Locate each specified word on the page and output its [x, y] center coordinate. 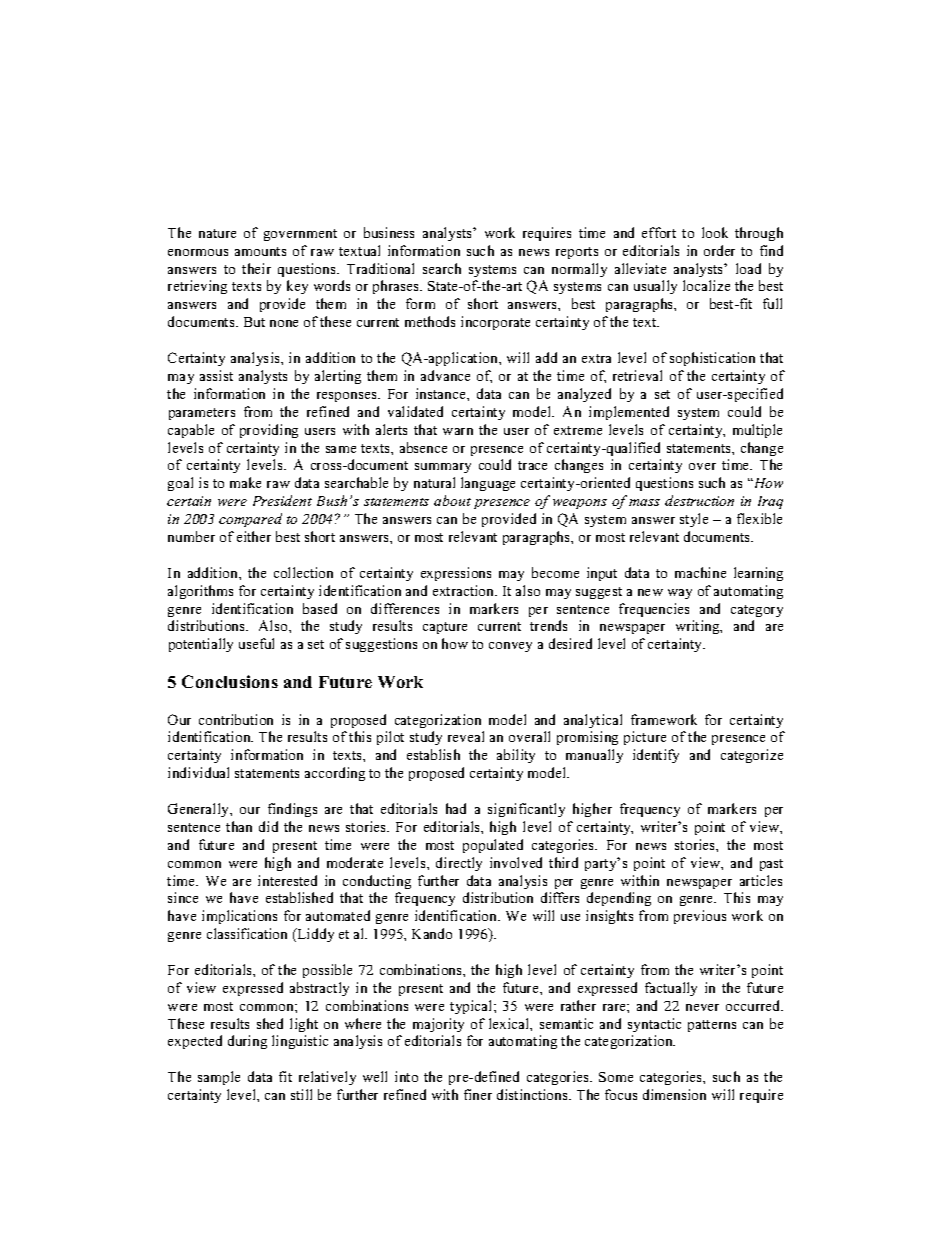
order [719, 250]
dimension [674, 1094]
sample [219, 1078]
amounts [260, 251]
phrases [397, 287]
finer [478, 1094]
